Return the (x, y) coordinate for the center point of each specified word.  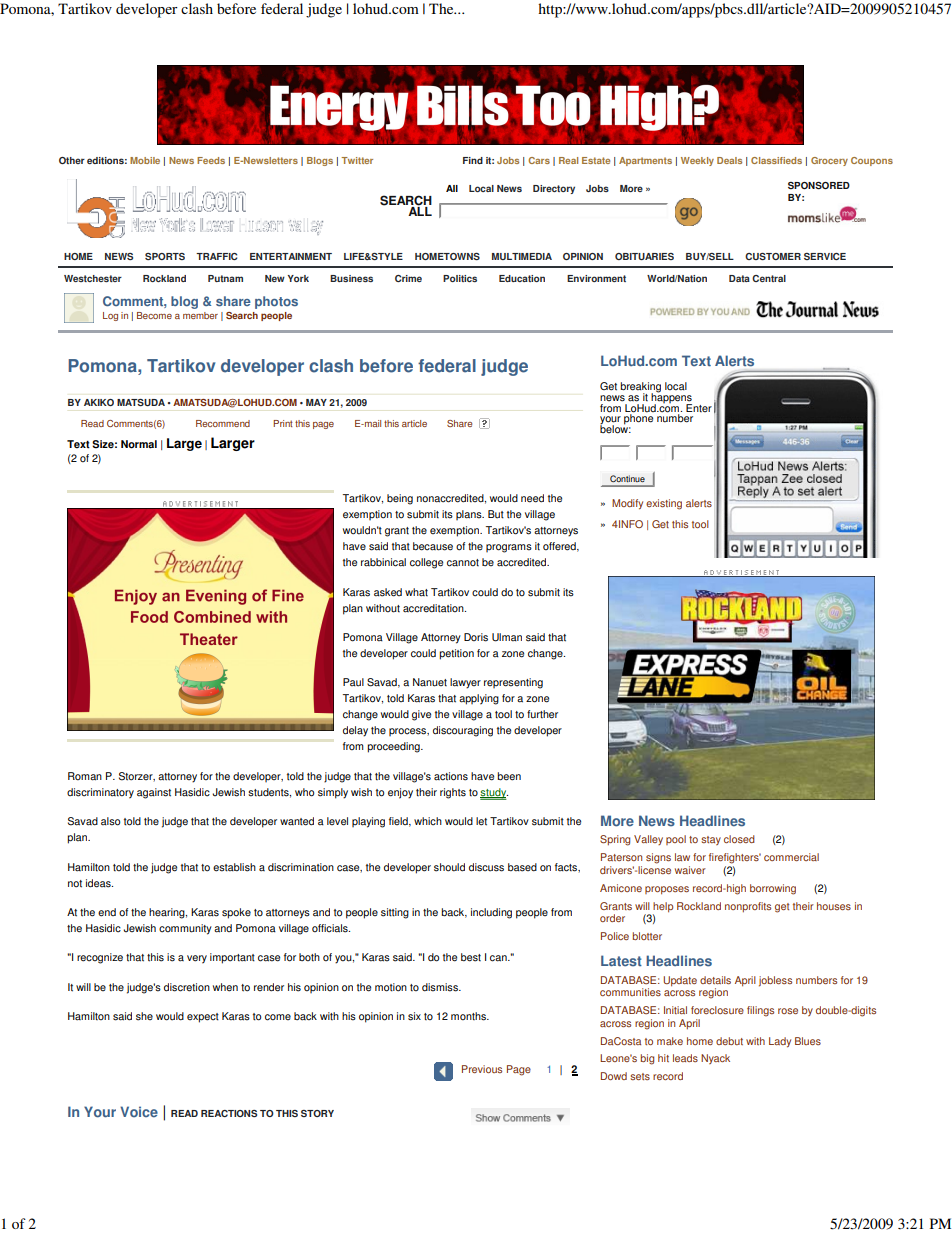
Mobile (145, 160)
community (185, 929)
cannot (463, 563)
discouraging (463, 731)
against (154, 793)
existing (664, 504)
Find (473, 160)
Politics (460, 278)
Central (769, 278)
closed (739, 839)
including (491, 913)
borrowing (773, 889)
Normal (139, 444)
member (200, 315)
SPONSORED (819, 186)
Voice (139, 1112)
